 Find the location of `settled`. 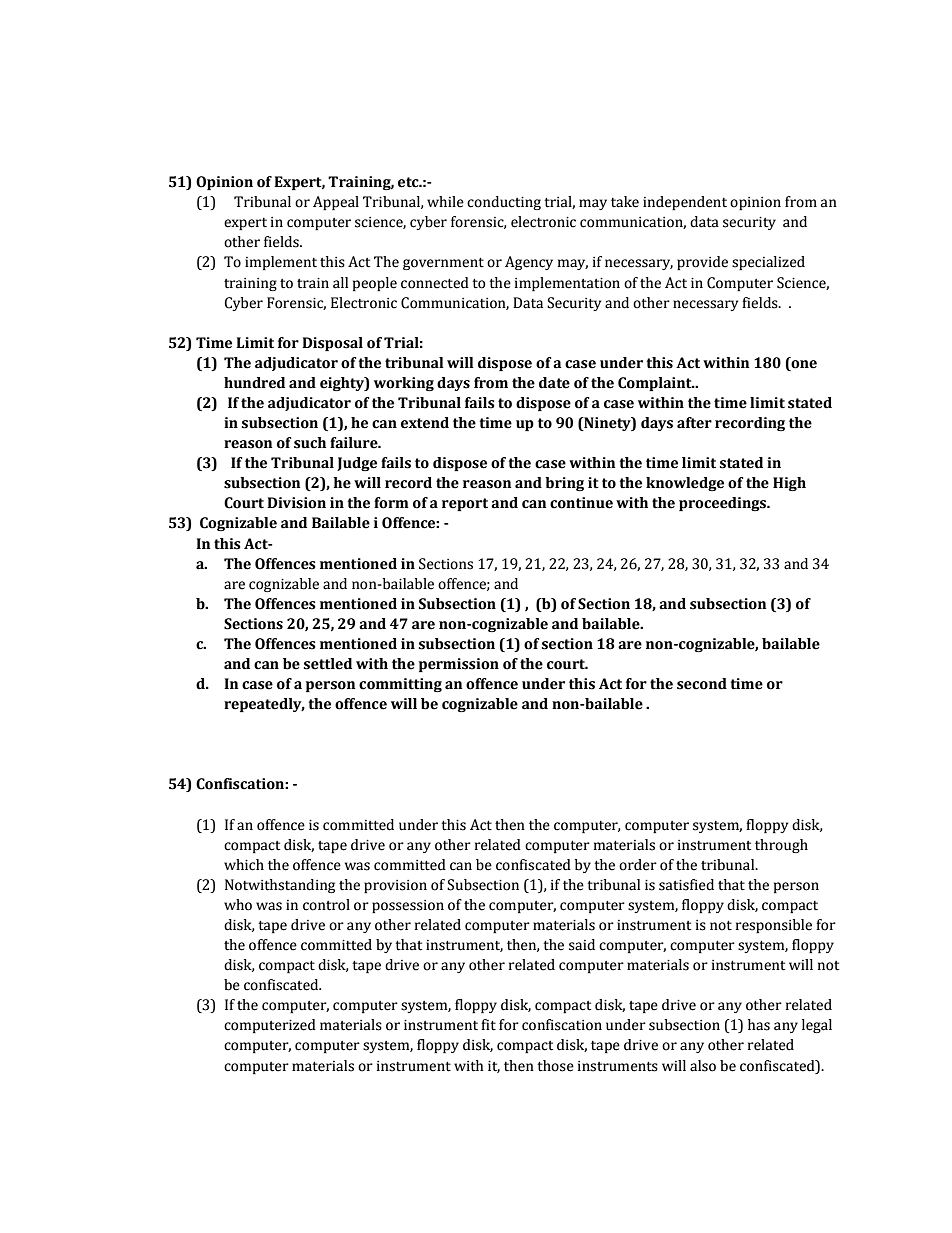

settled is located at coordinates (328, 664).
